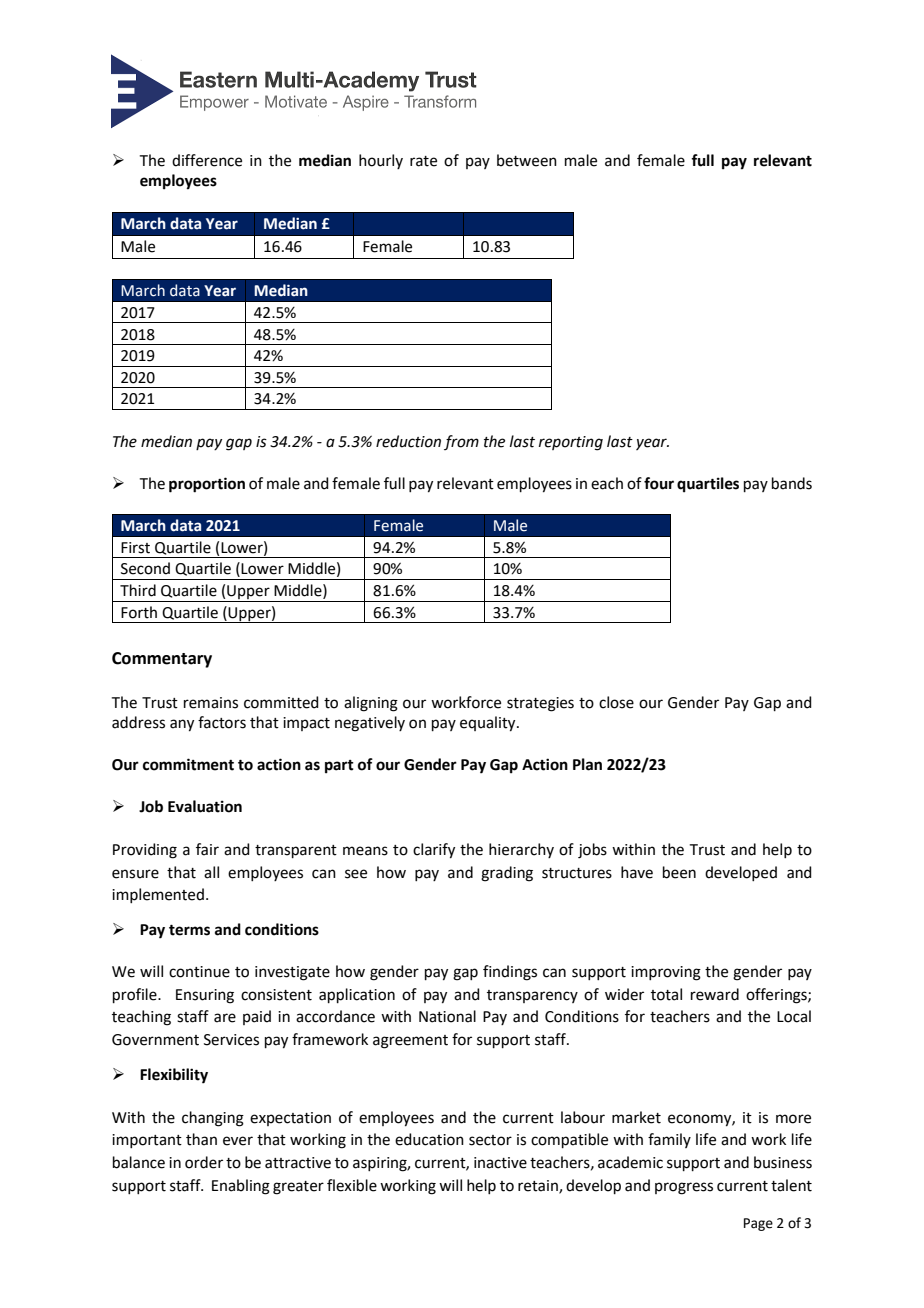  What do you see at coordinates (207, 849) in the image?
I see `fair` at bounding box center [207, 849].
